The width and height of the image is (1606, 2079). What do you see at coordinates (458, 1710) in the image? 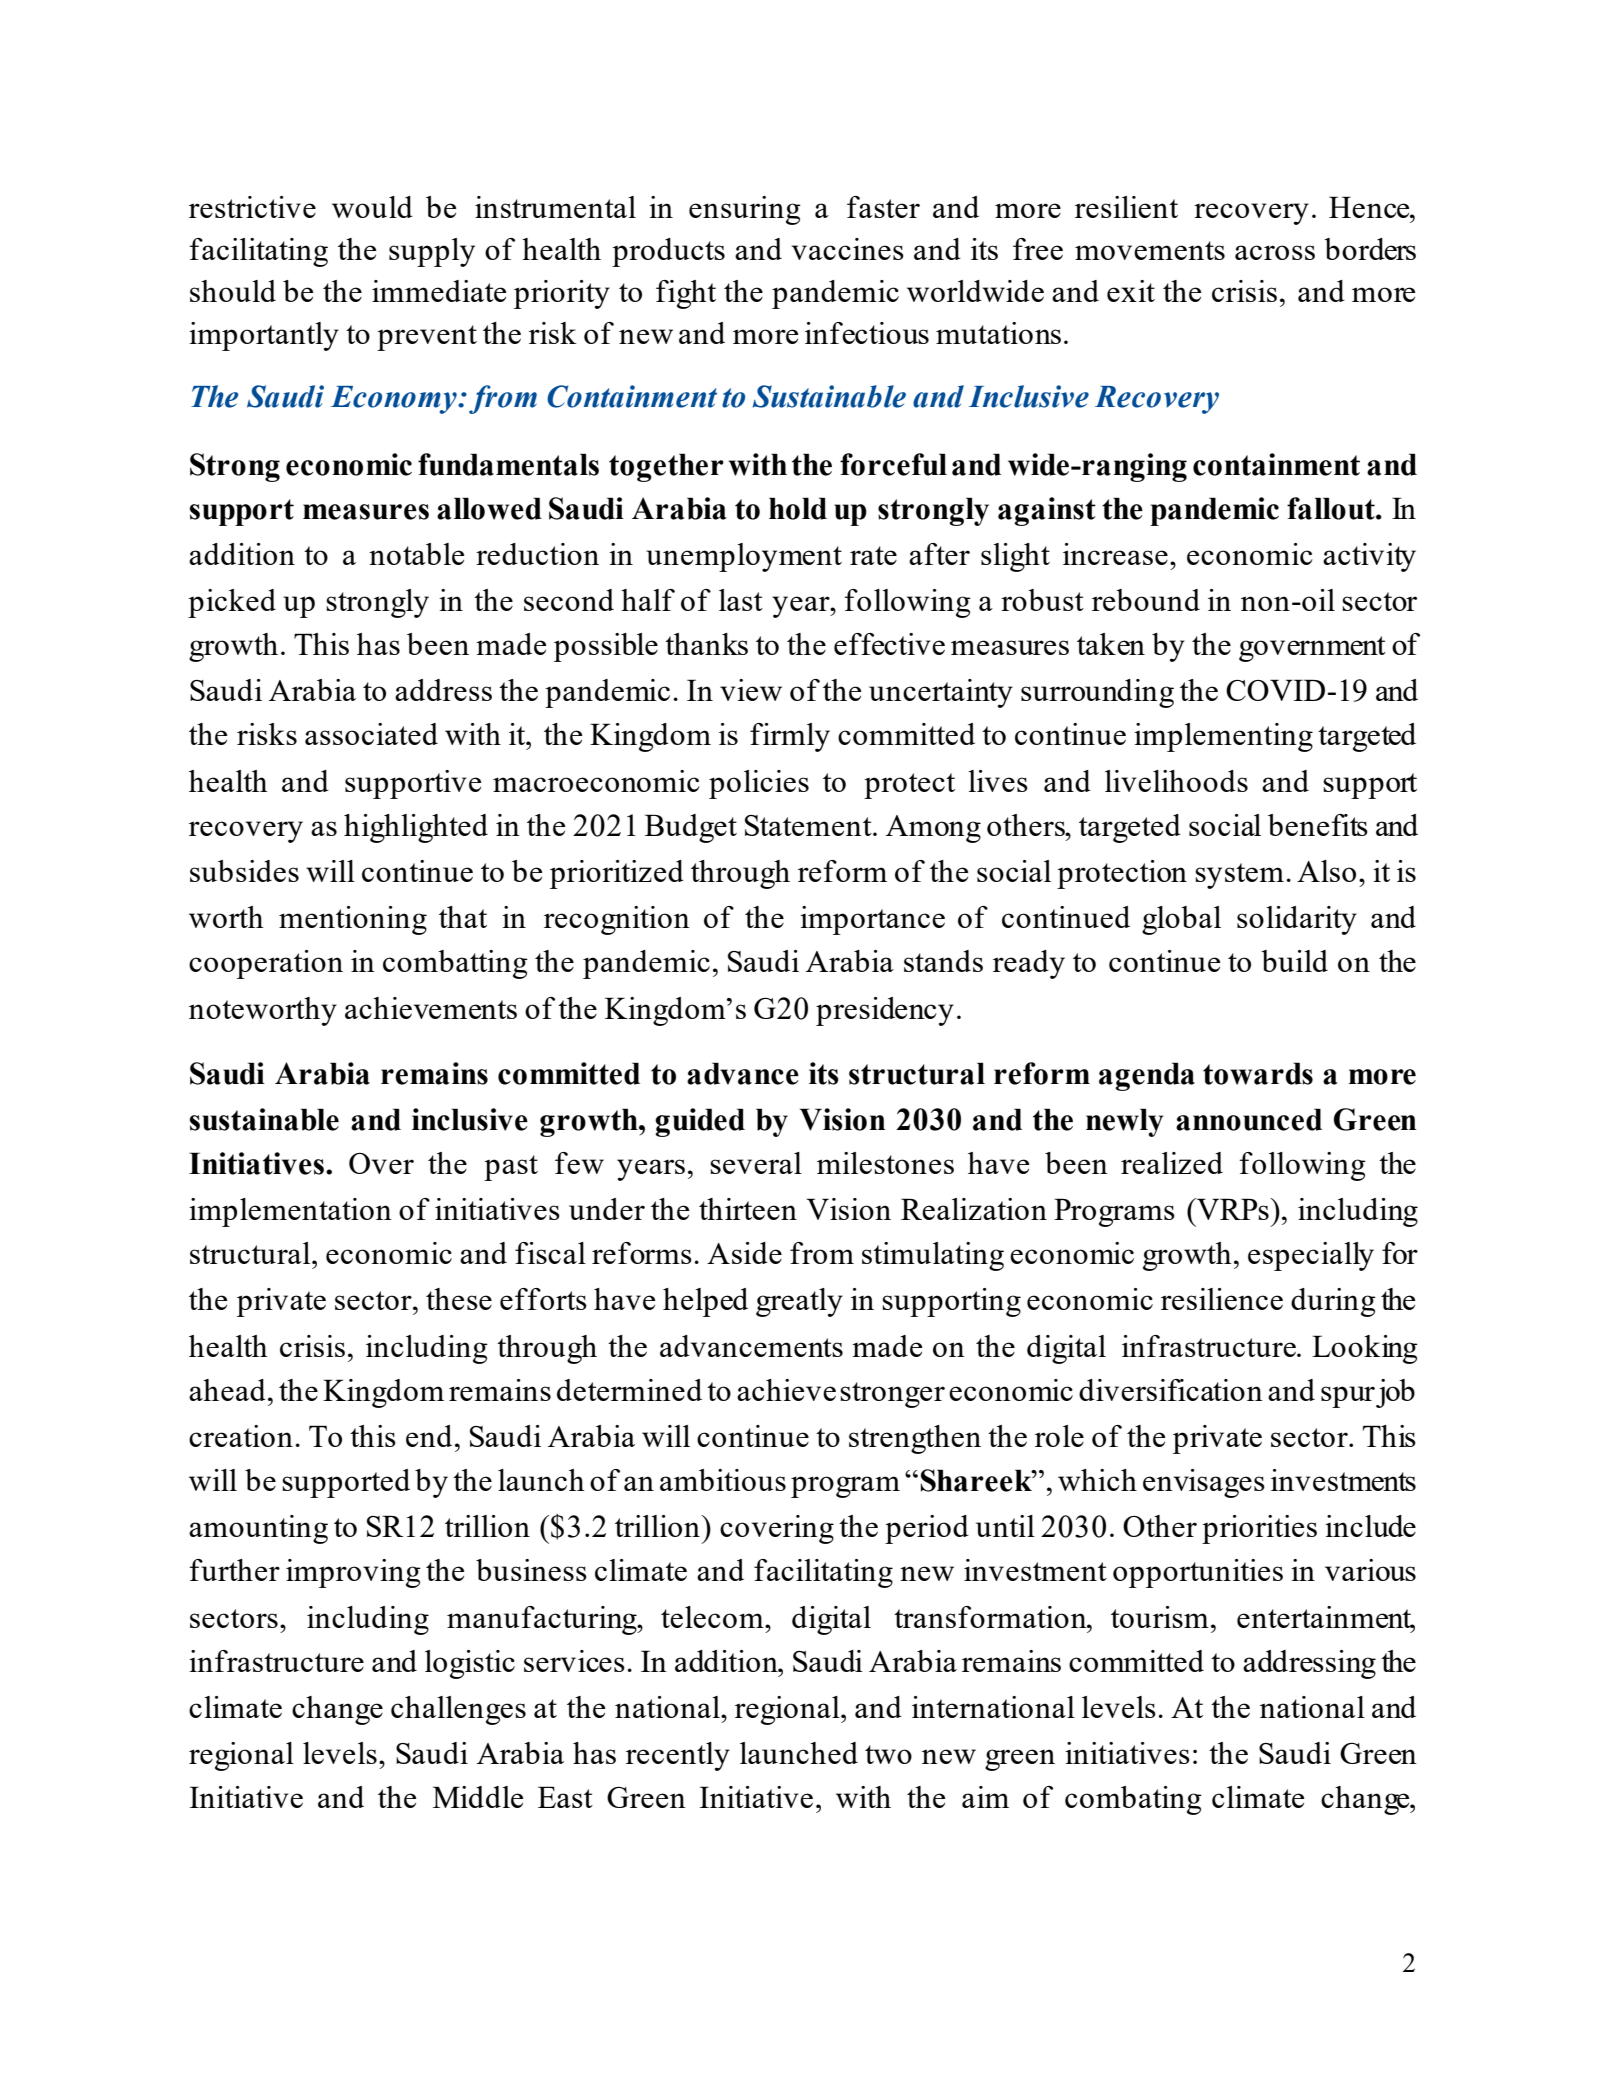
I see `challenges` at bounding box center [458, 1710].
